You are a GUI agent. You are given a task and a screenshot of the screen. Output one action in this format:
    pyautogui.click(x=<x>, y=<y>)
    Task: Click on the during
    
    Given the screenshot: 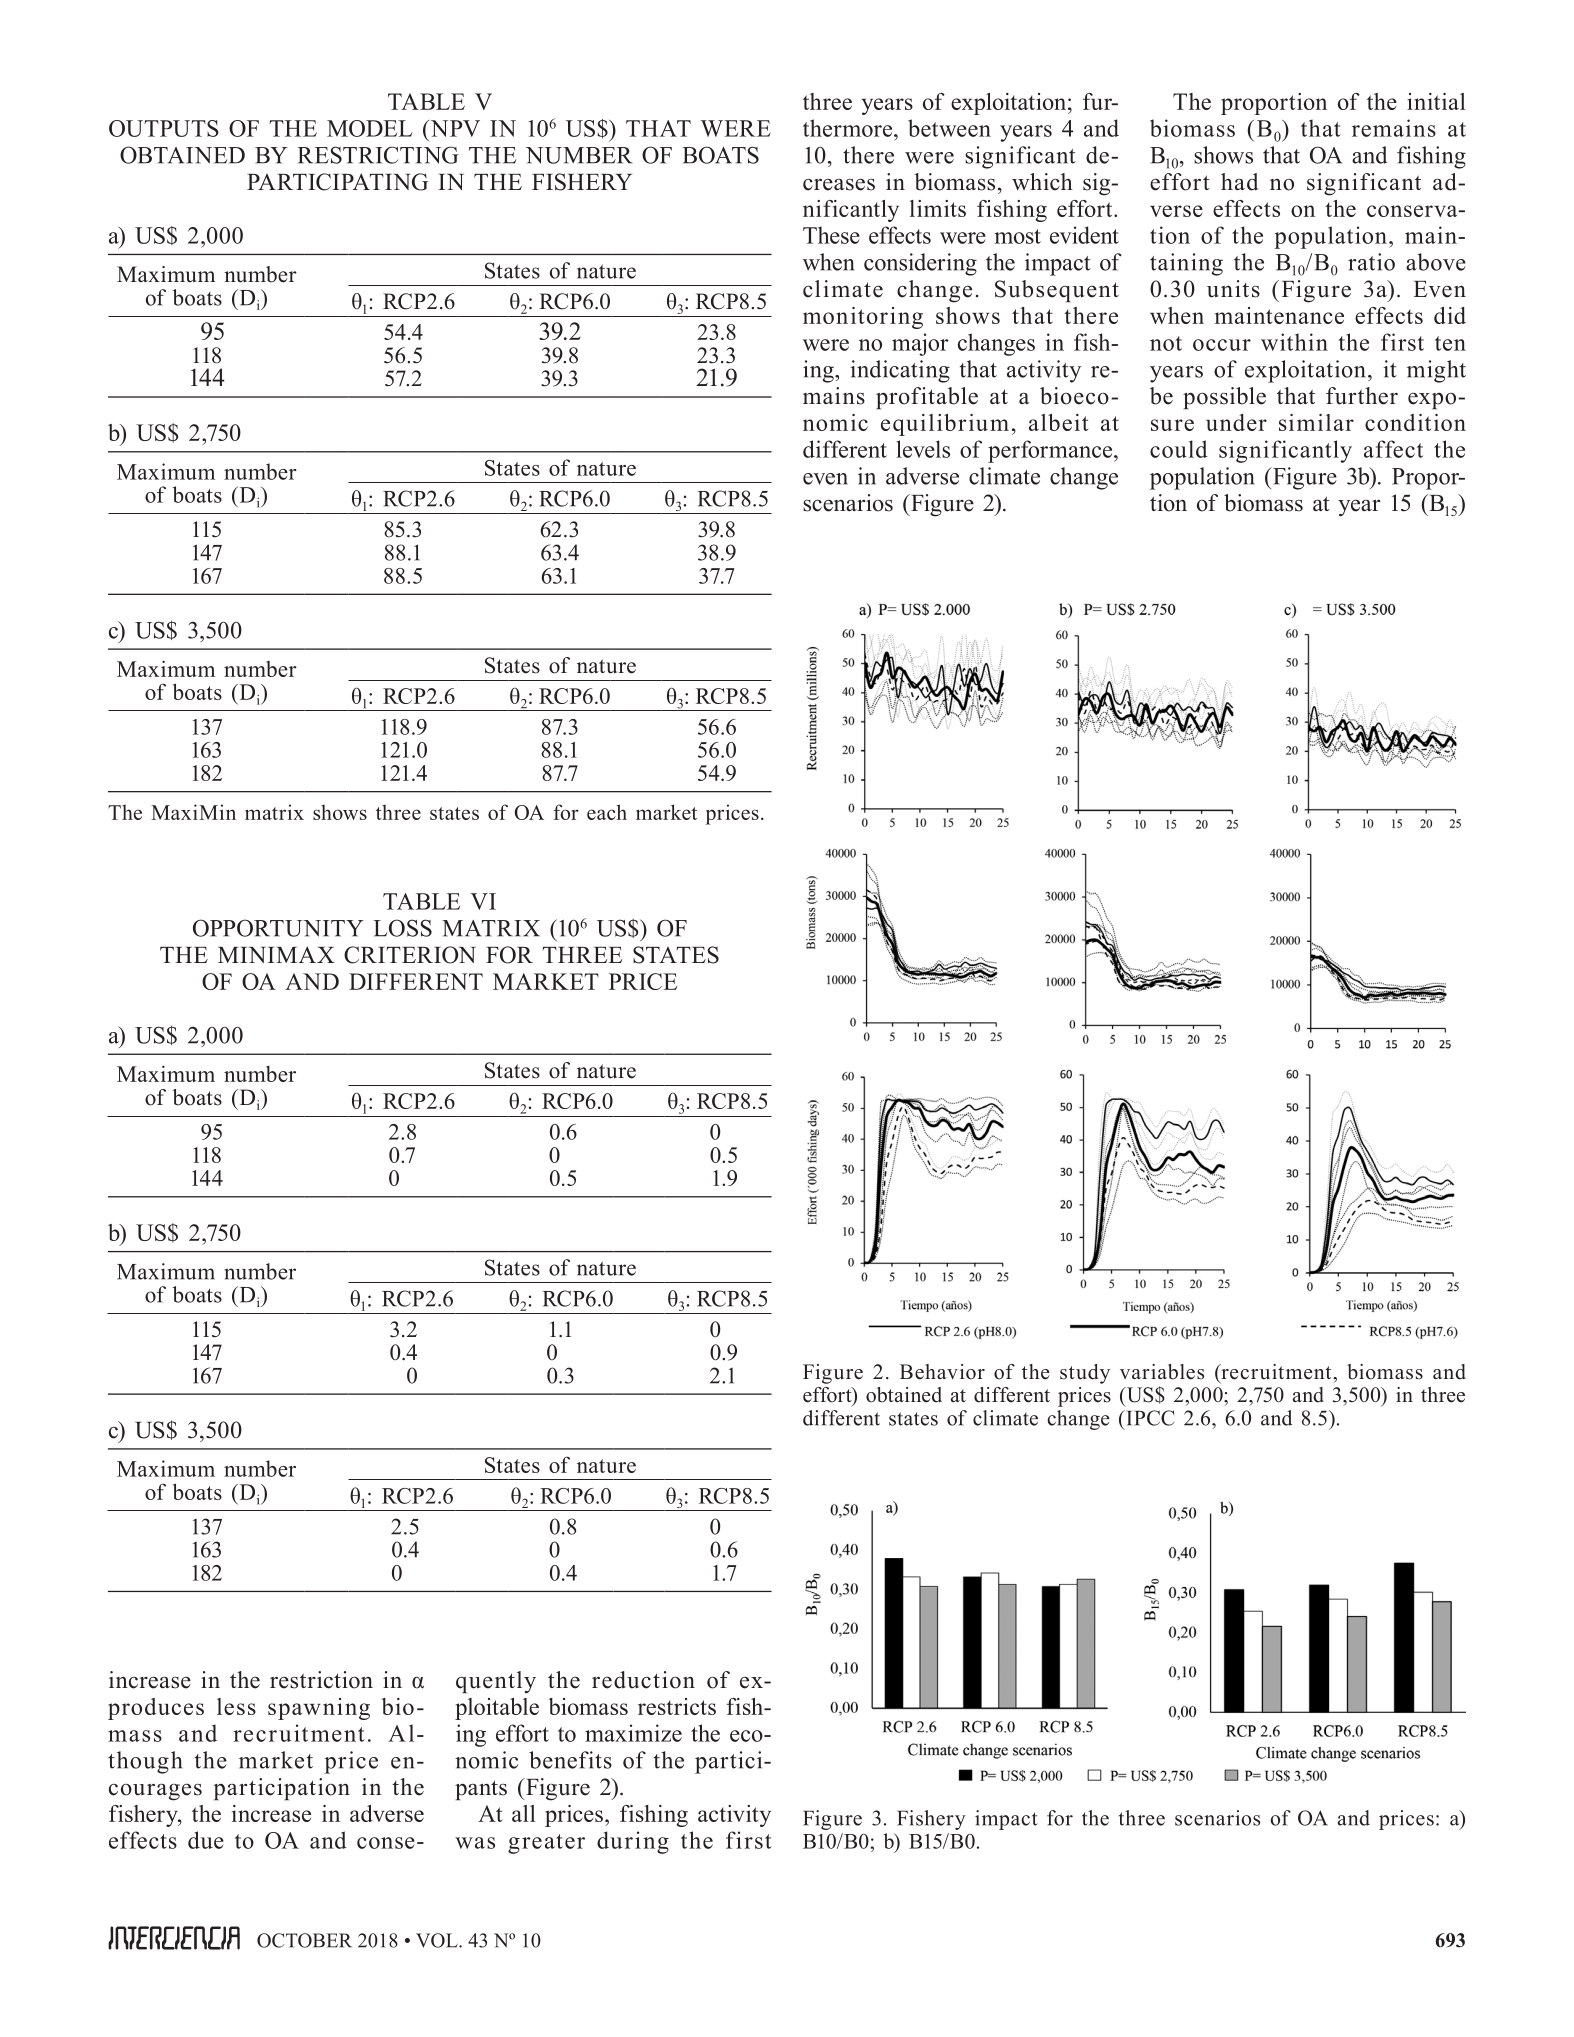 What is the action you would take?
    pyautogui.click(x=633, y=1842)
